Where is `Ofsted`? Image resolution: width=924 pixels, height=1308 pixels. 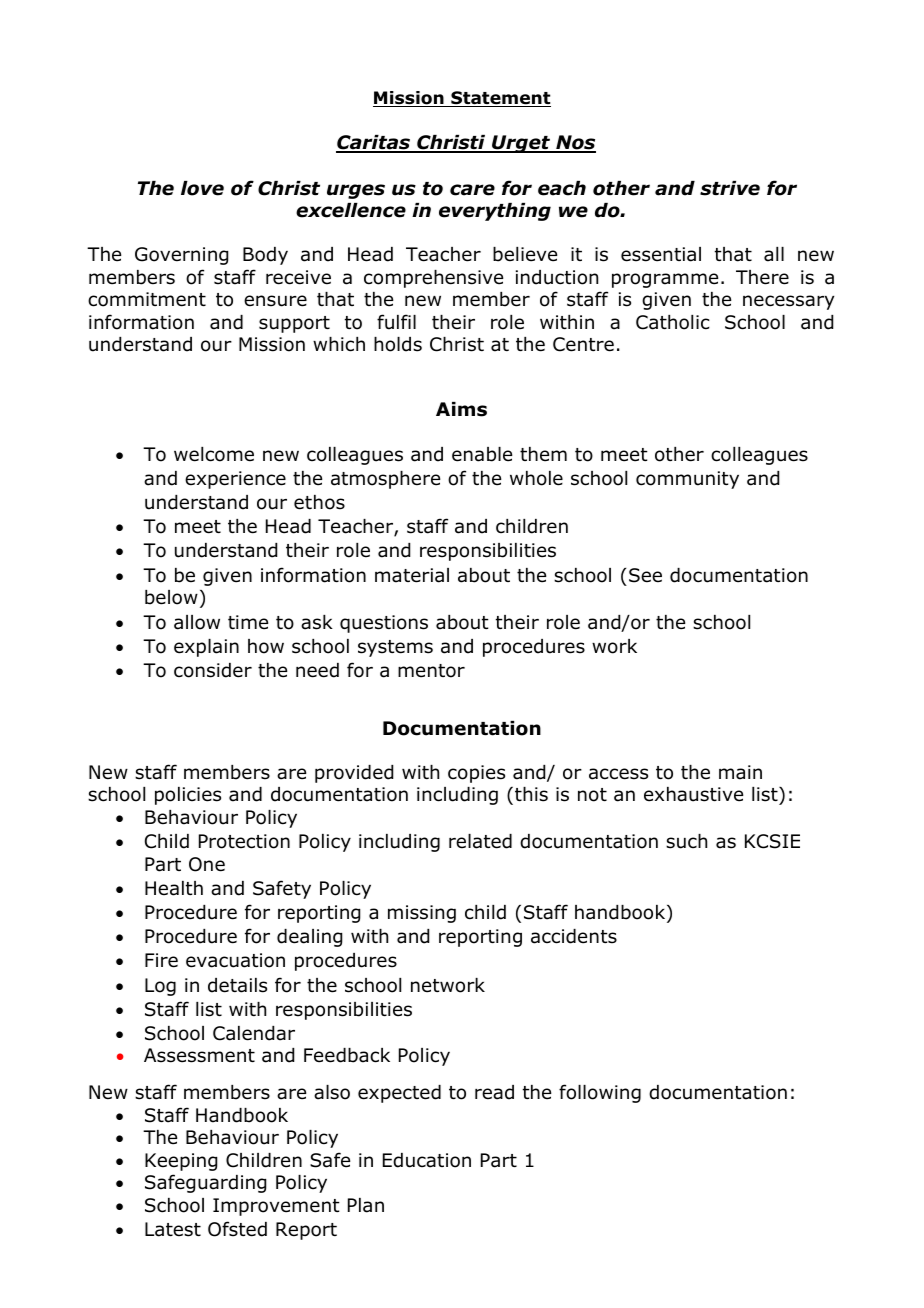
Ofsted is located at coordinates (237, 1229).
